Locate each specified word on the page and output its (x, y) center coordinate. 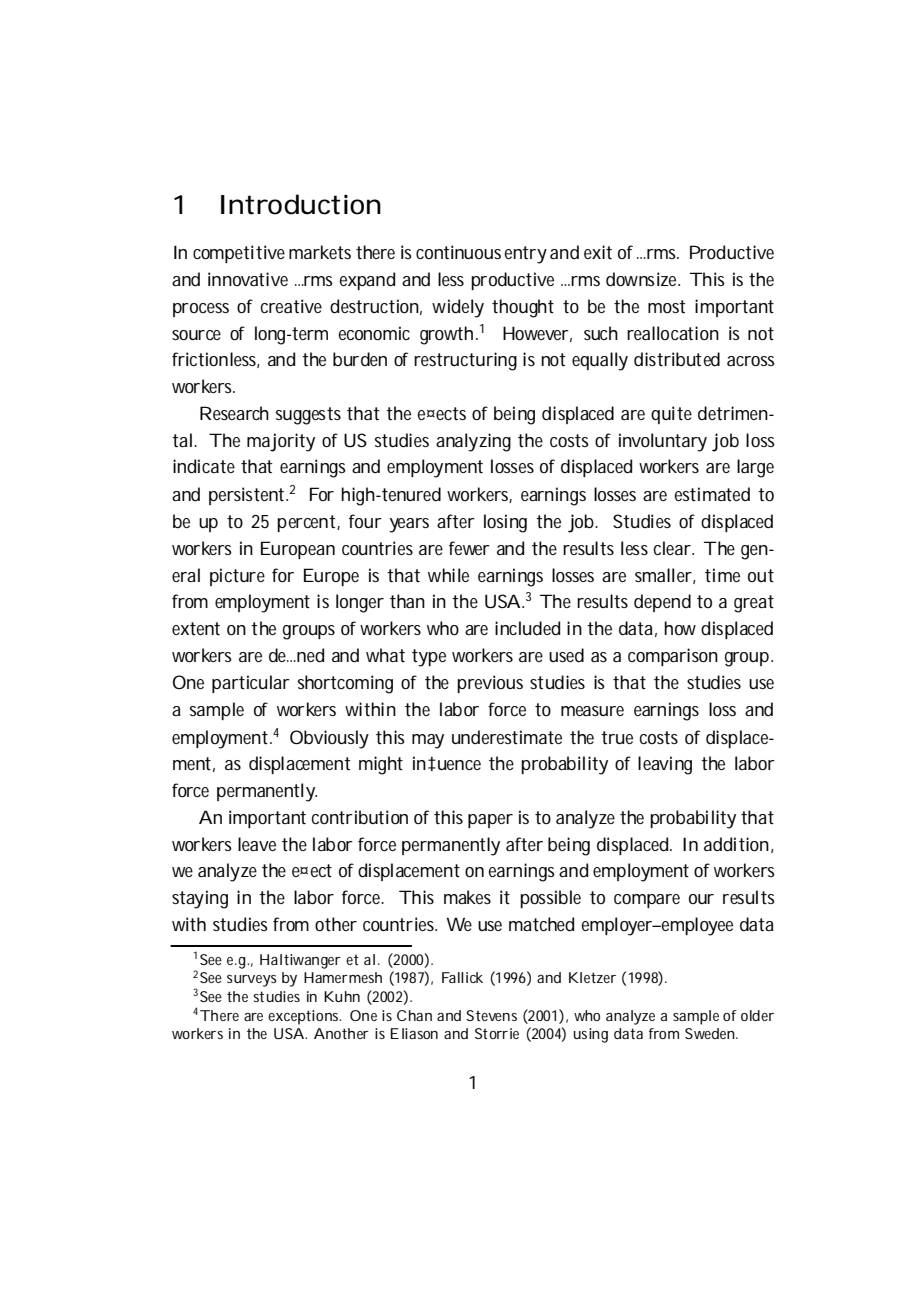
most (667, 306)
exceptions (304, 1017)
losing (505, 523)
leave (257, 844)
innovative (248, 279)
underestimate (507, 737)
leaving (665, 765)
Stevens (491, 1015)
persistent (246, 496)
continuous (458, 252)
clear (672, 548)
